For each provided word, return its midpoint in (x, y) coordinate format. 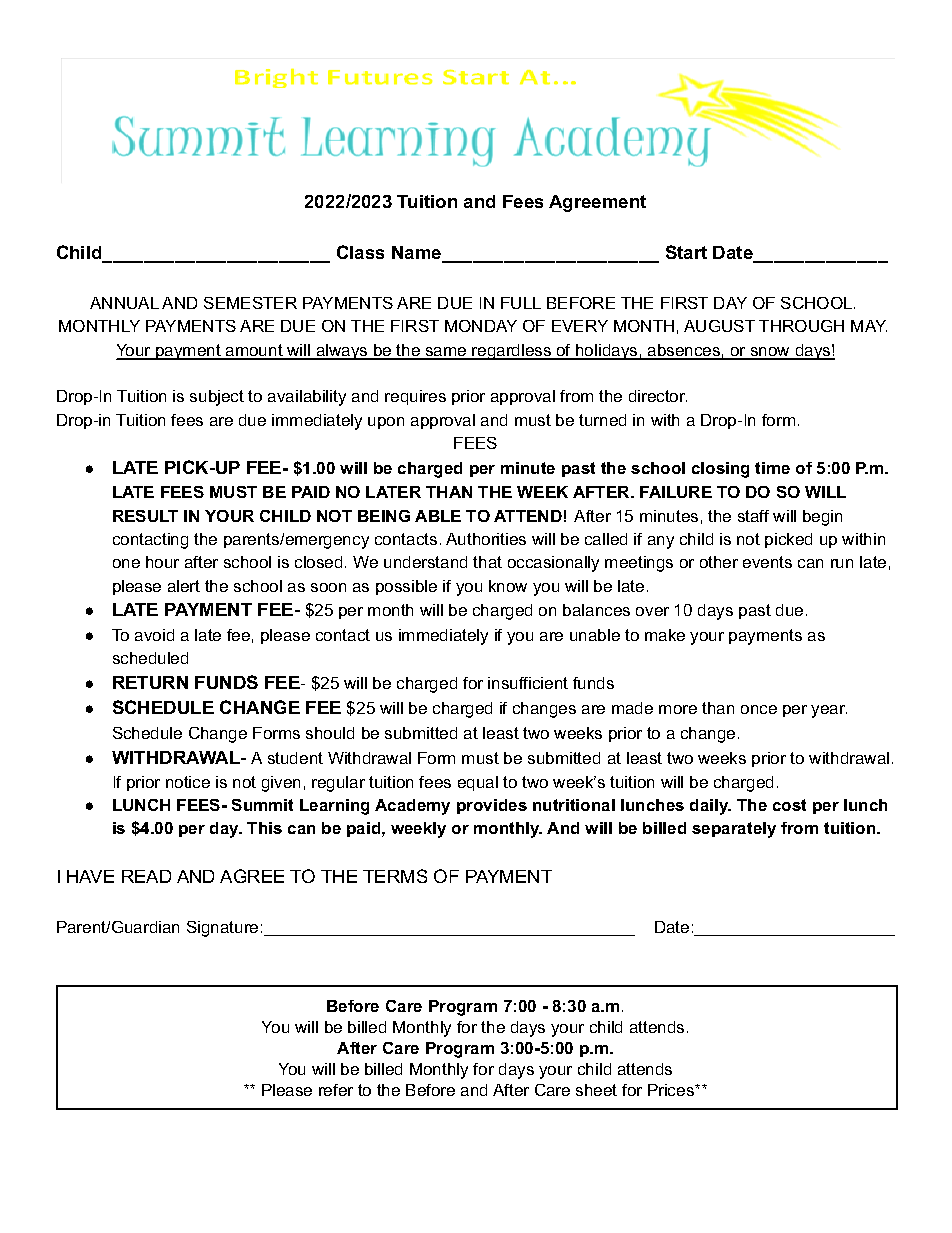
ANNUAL (124, 303)
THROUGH (801, 326)
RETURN (150, 682)
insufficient (528, 683)
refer (336, 1090)
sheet (596, 1090)
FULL (521, 303)
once (759, 709)
